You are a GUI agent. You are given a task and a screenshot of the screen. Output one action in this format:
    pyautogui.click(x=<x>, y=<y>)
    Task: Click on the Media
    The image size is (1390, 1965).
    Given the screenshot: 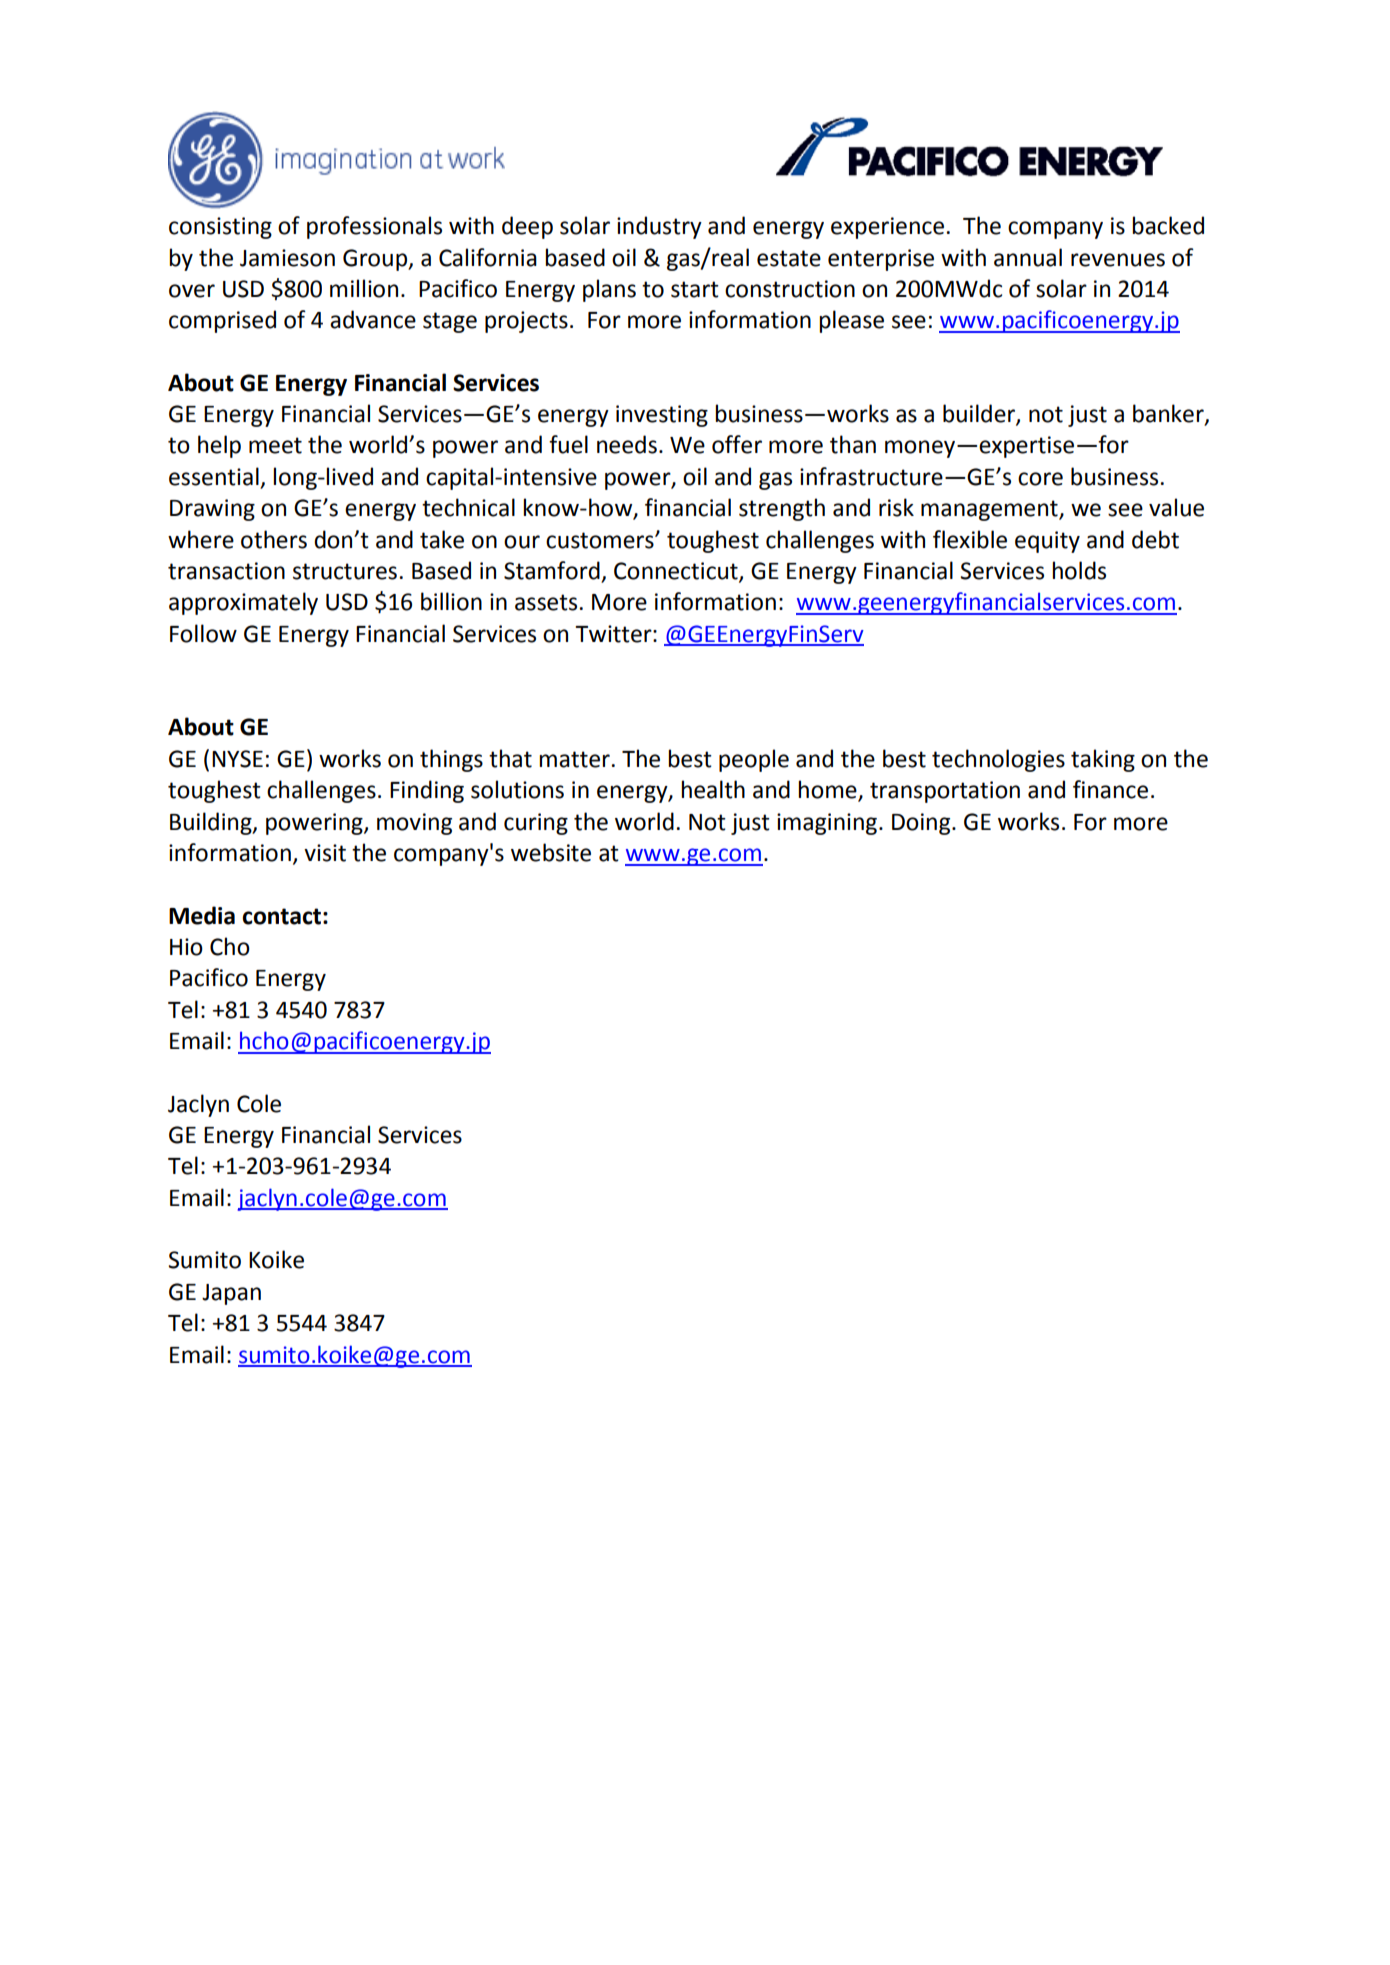 What is the action you would take?
    pyautogui.click(x=202, y=915)
